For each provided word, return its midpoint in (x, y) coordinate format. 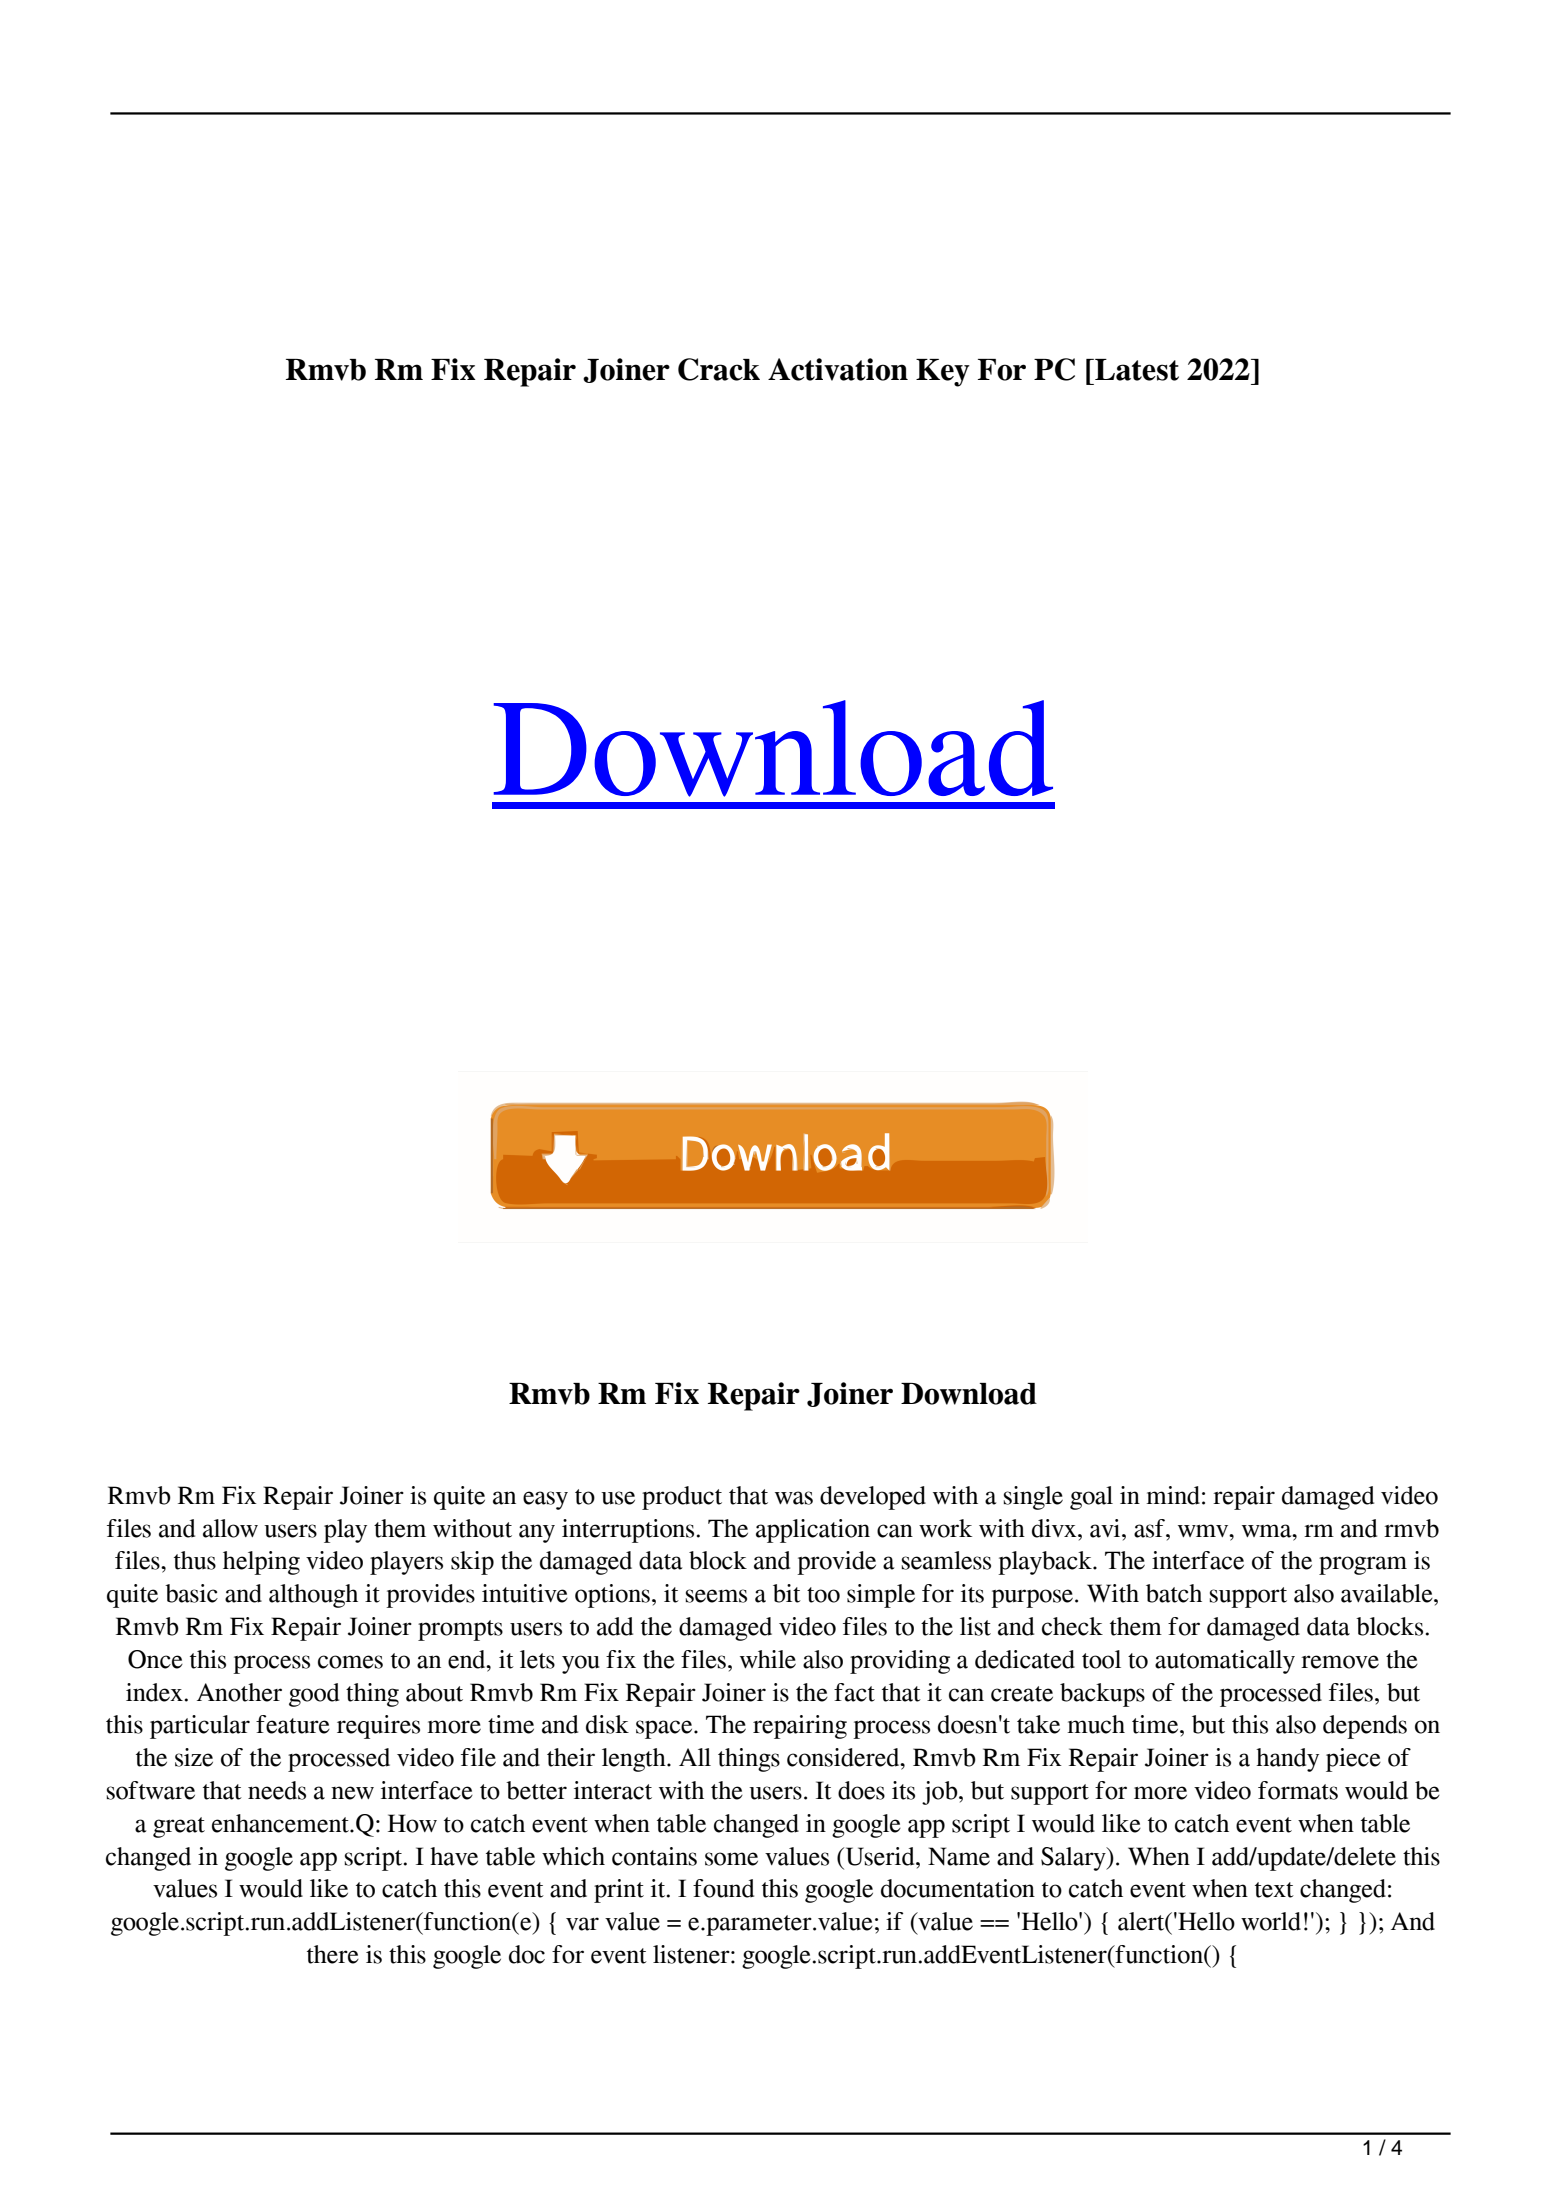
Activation (838, 369)
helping (261, 1563)
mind (1173, 1495)
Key (943, 373)
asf (1150, 1528)
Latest (1136, 370)
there (333, 1954)
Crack (719, 369)
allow (230, 1528)
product (682, 1498)
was (794, 1498)
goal (1091, 1498)
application (813, 1531)
